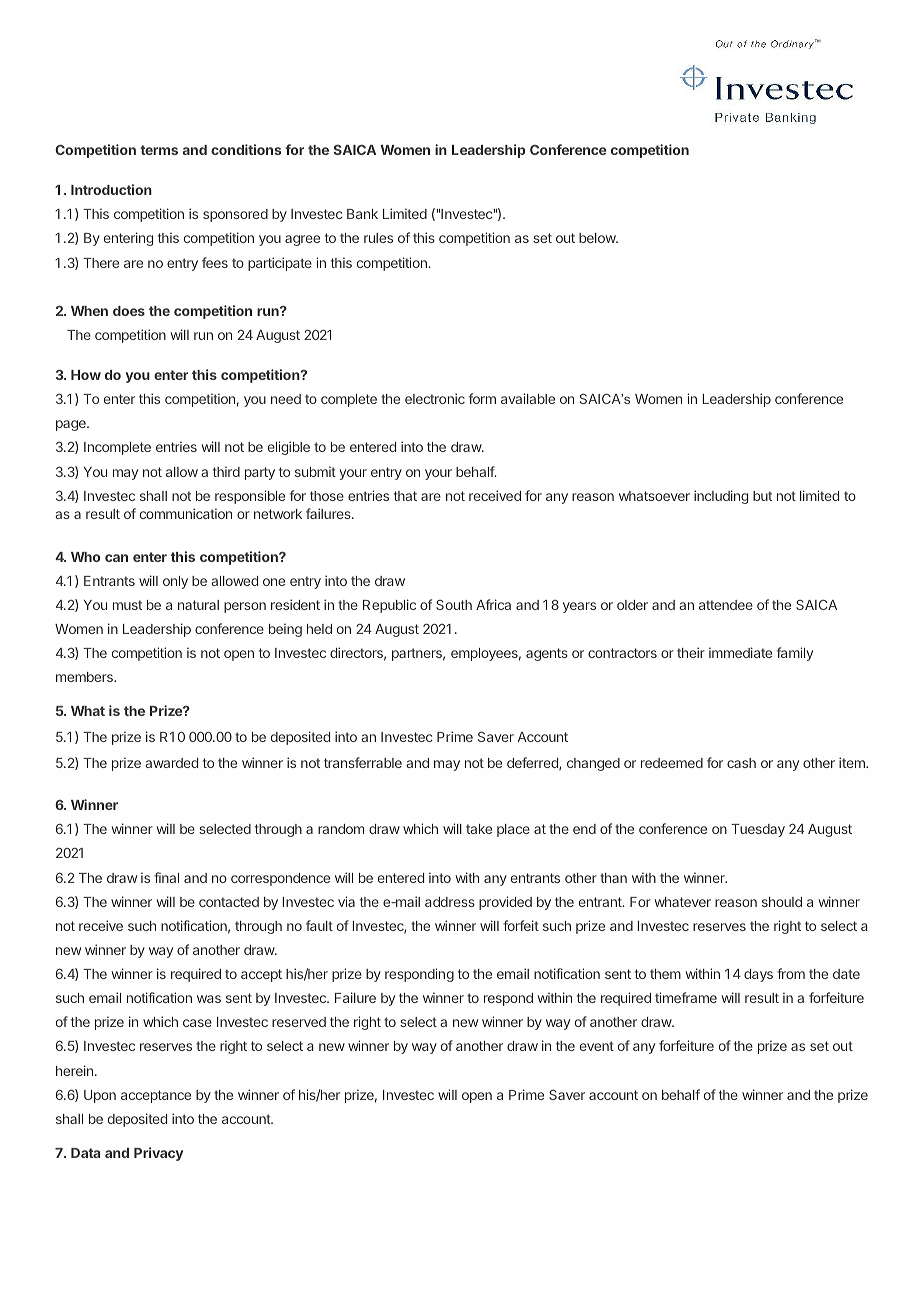 The width and height of the screenshot is (924, 1308). What do you see at coordinates (479, 829) in the screenshot?
I see `take` at bounding box center [479, 829].
